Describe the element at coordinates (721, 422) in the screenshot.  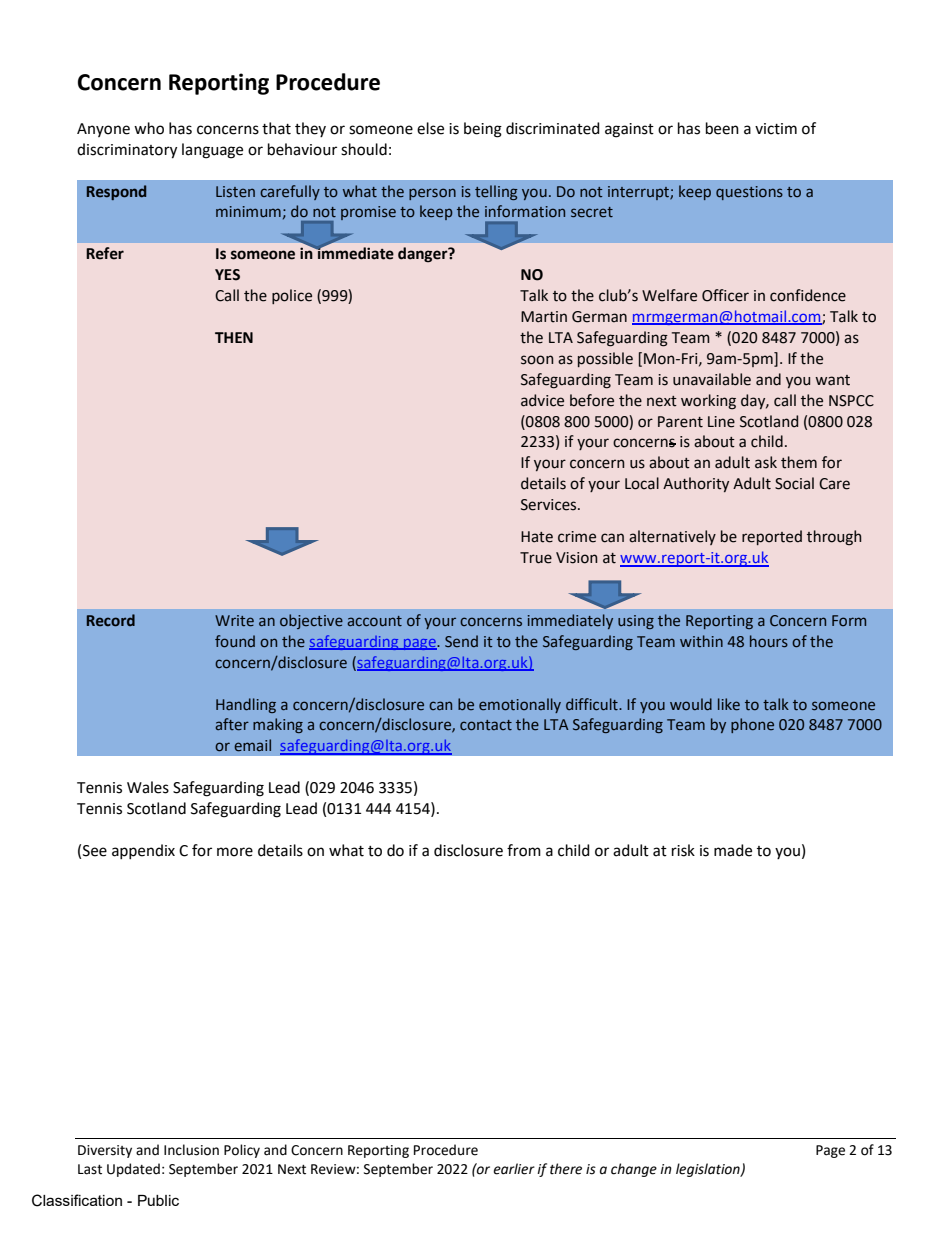
I see `Line` at that location.
